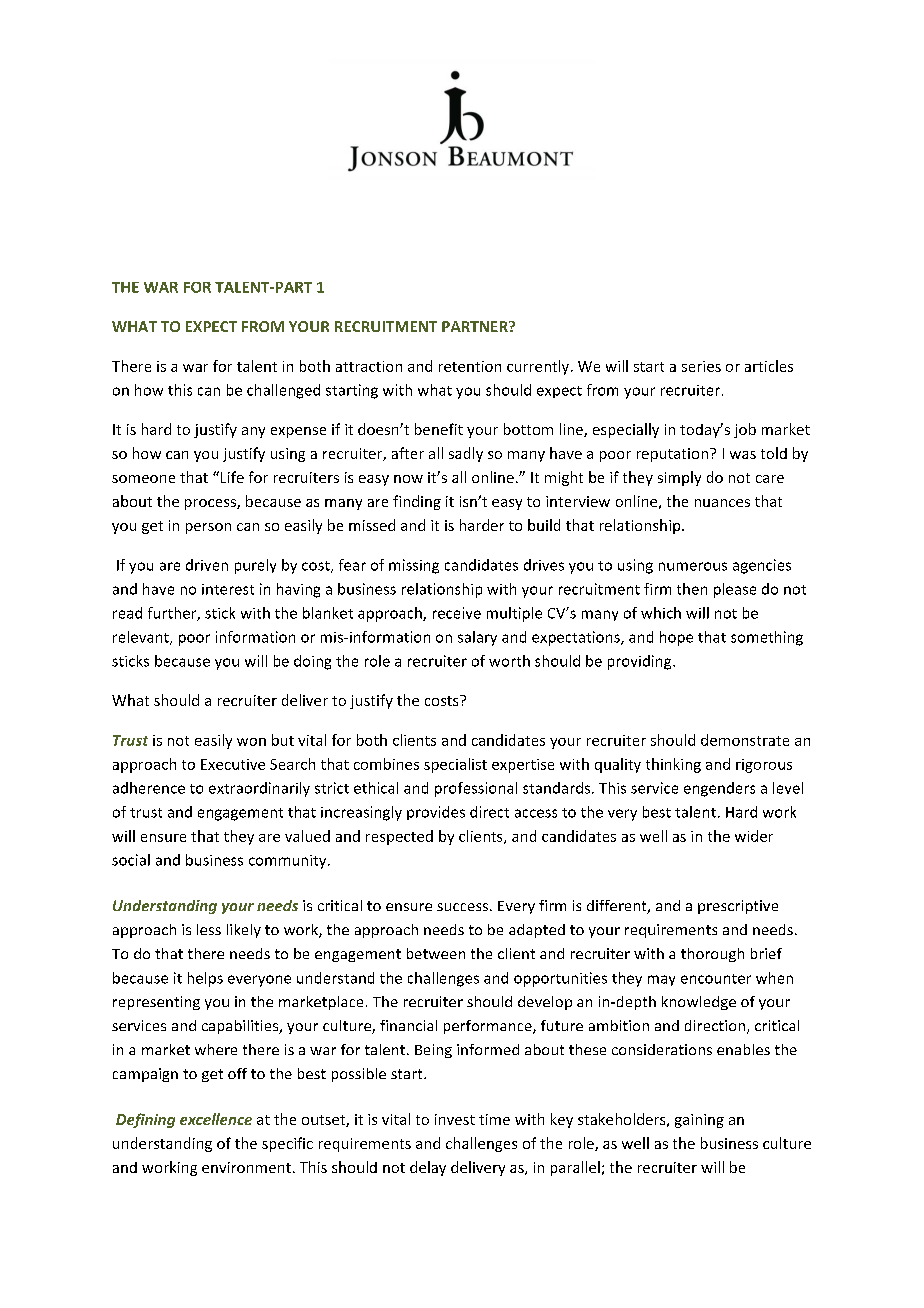  I want to click on retention, so click(470, 366).
